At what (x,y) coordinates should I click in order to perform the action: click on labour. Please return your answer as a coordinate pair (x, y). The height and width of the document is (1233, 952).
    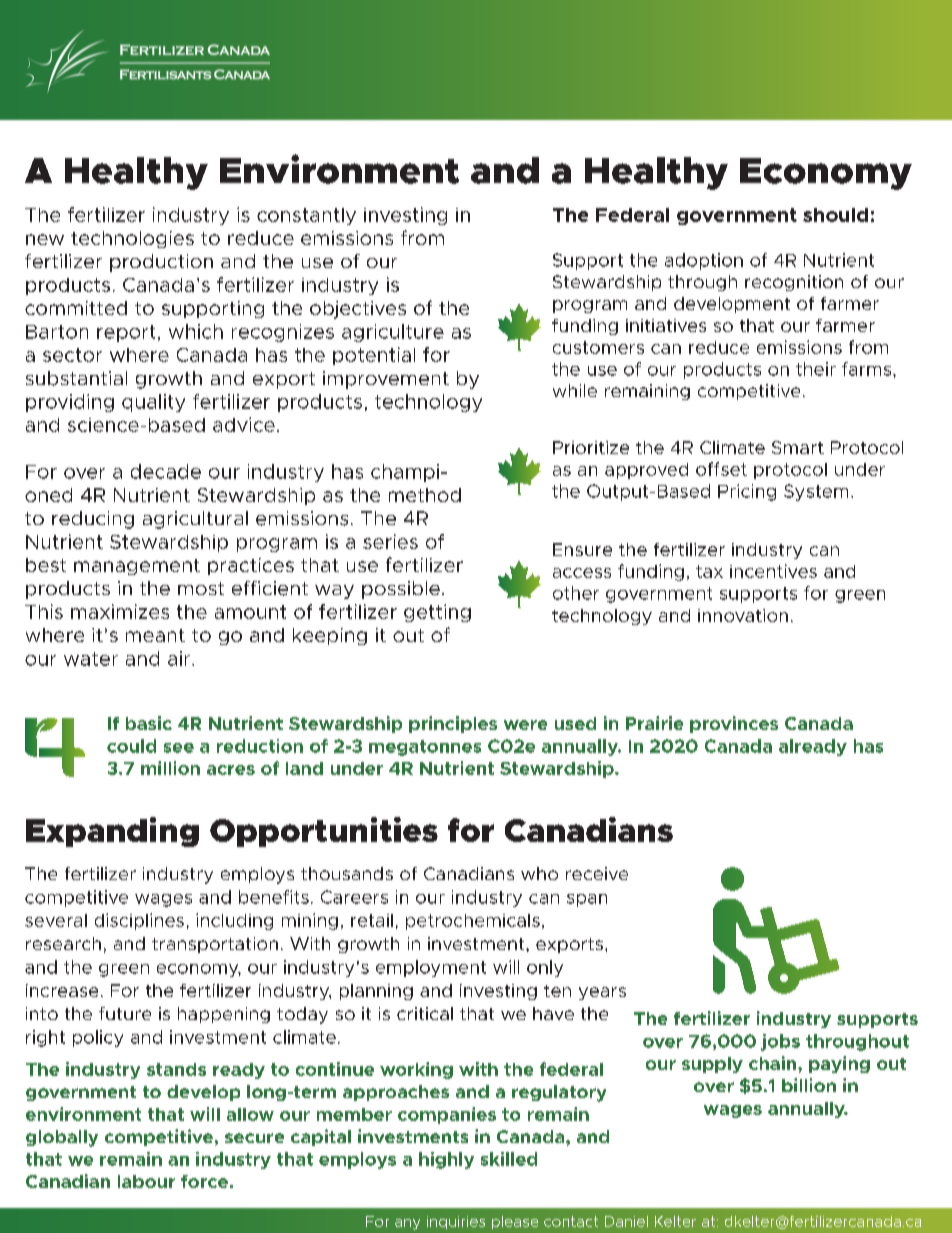
    Looking at the image, I should click on (146, 1181).
